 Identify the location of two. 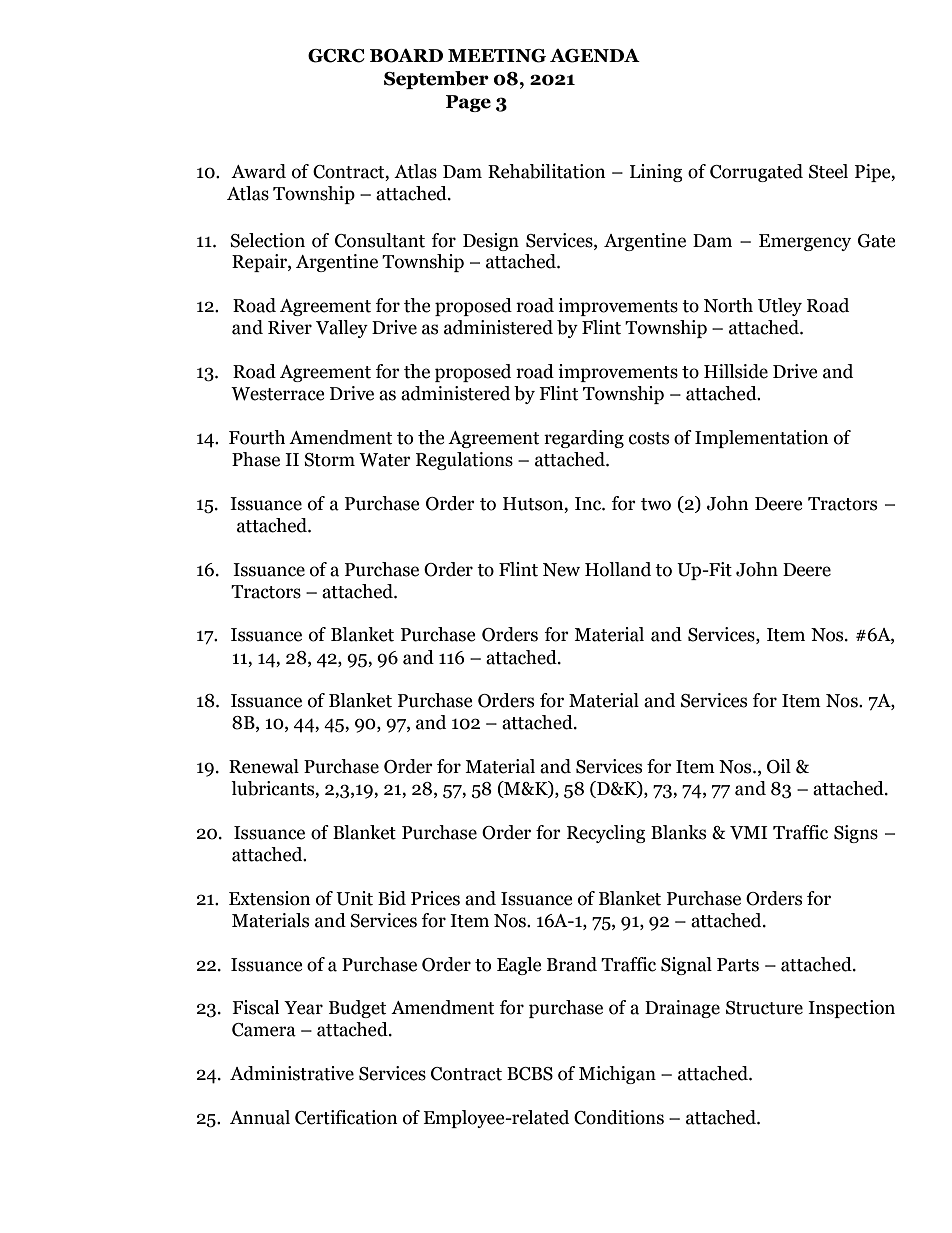
(656, 504).
